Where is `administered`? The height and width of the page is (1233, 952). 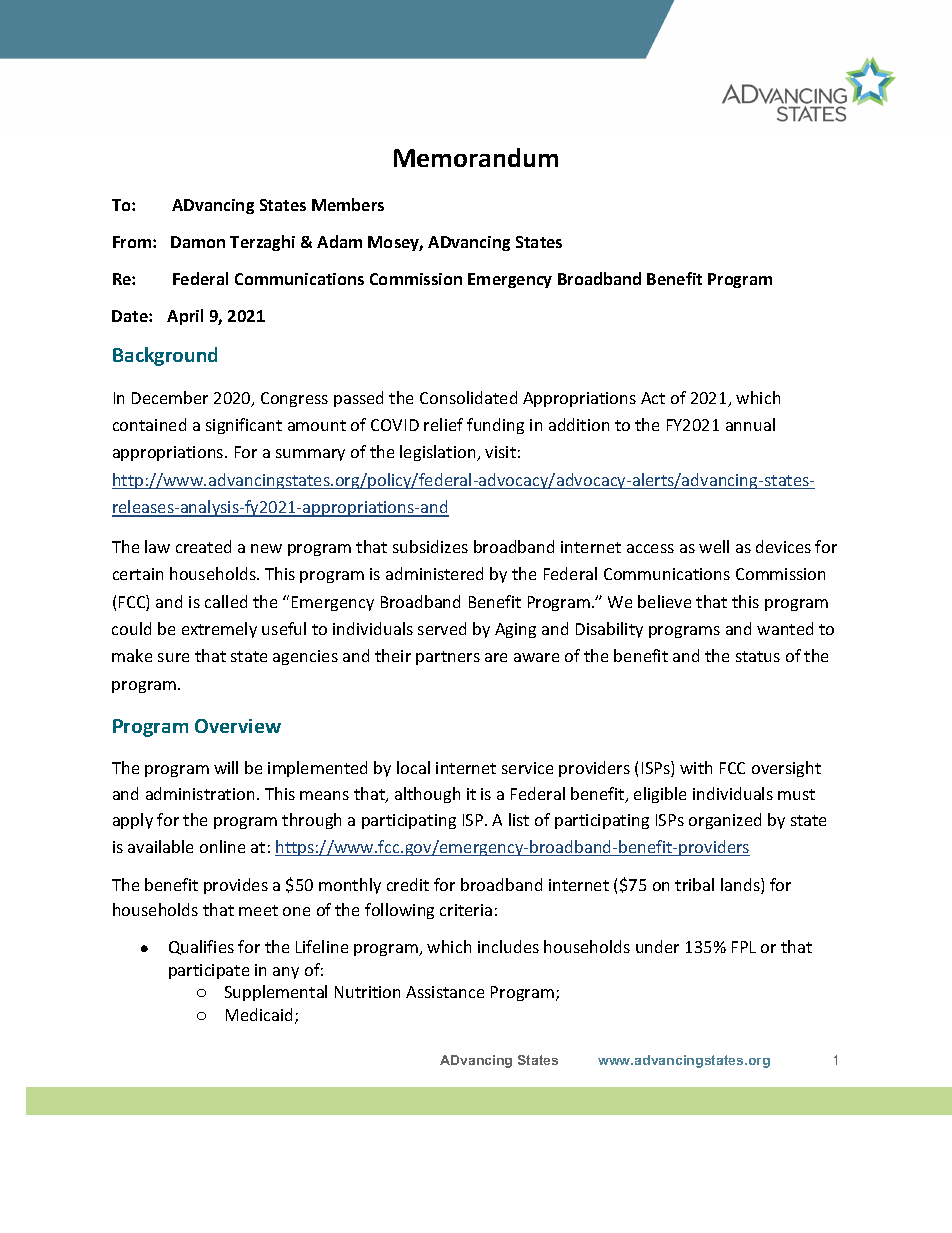 administered is located at coordinates (434, 573).
